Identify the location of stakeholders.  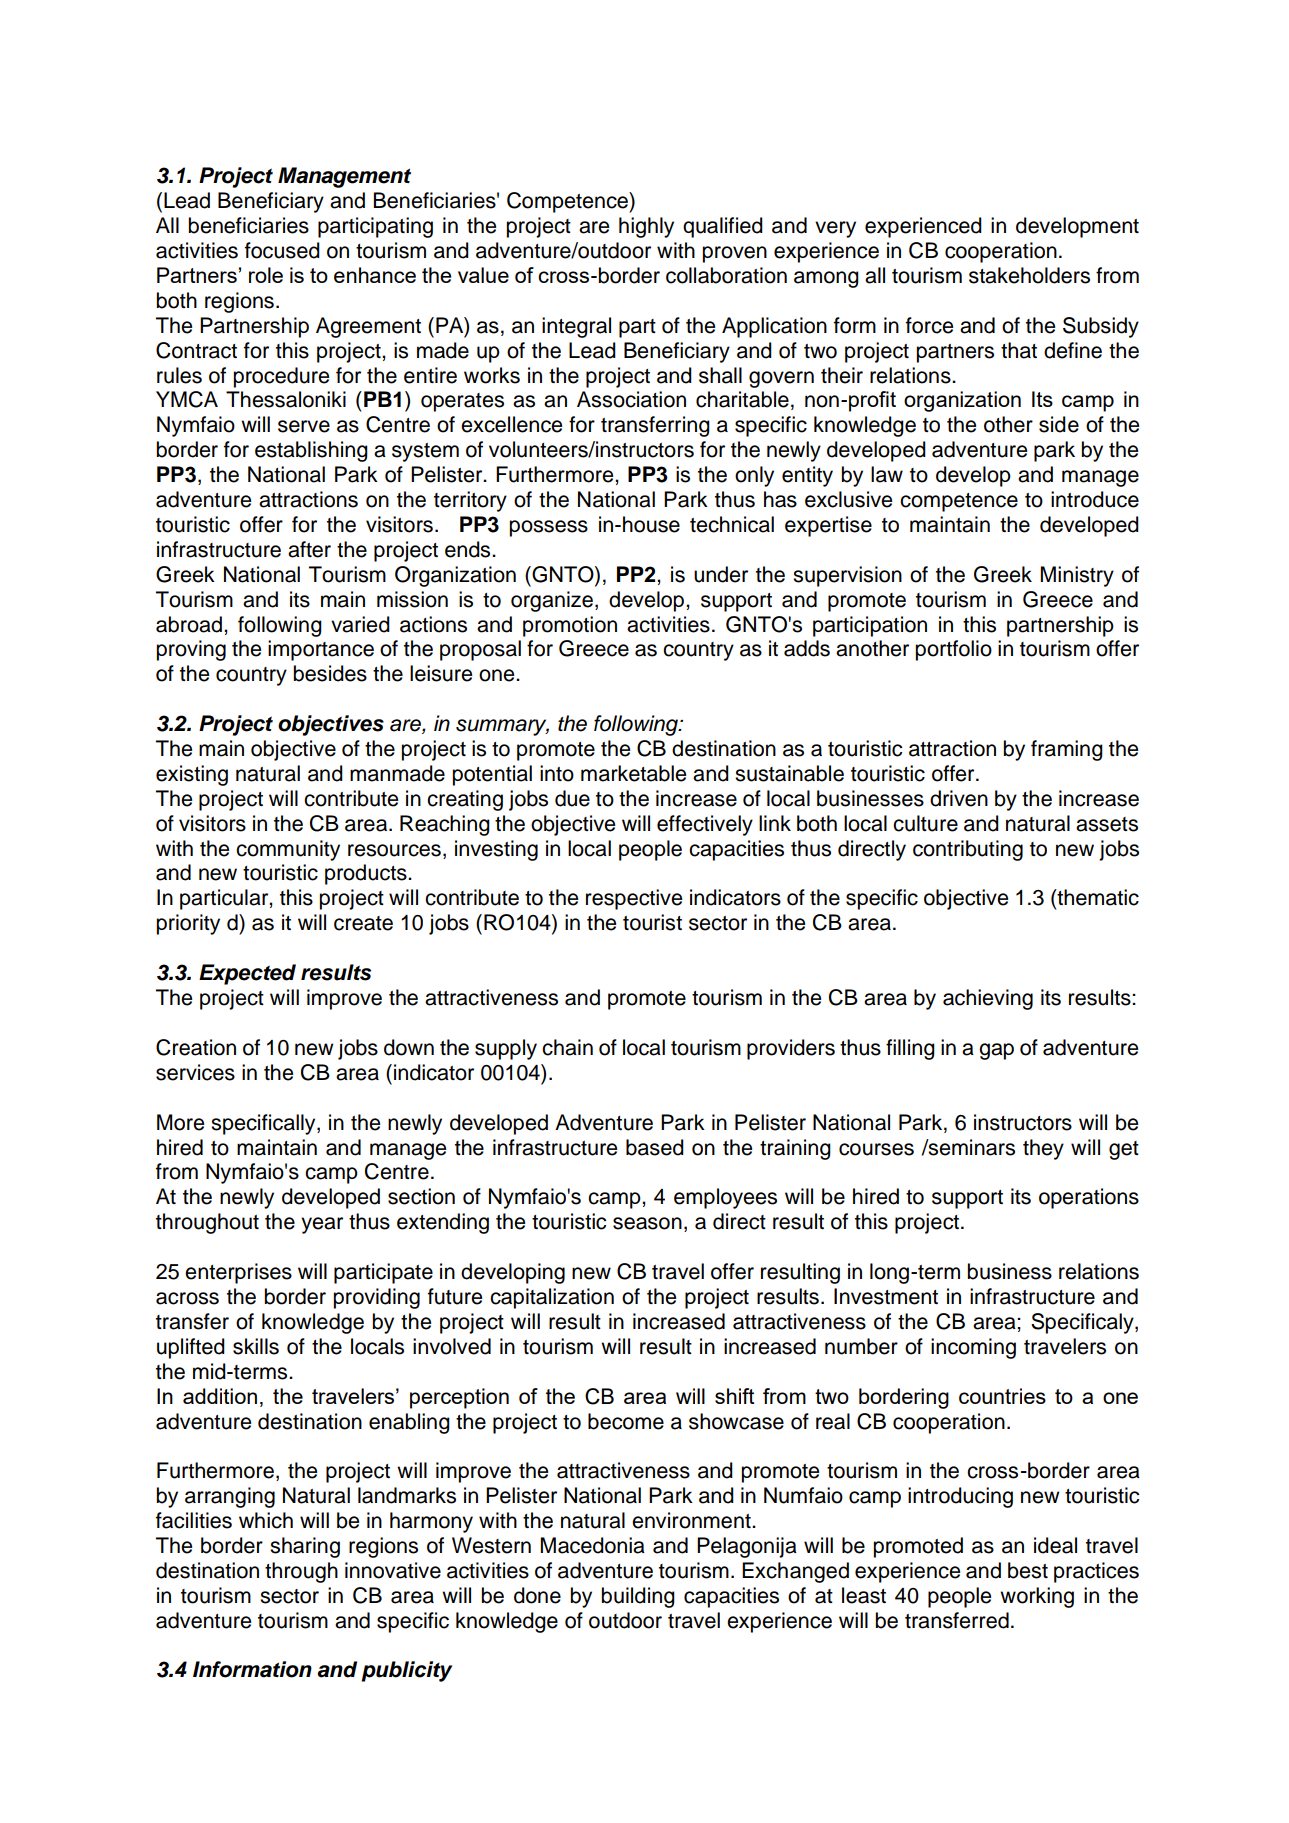
(1029, 275).
